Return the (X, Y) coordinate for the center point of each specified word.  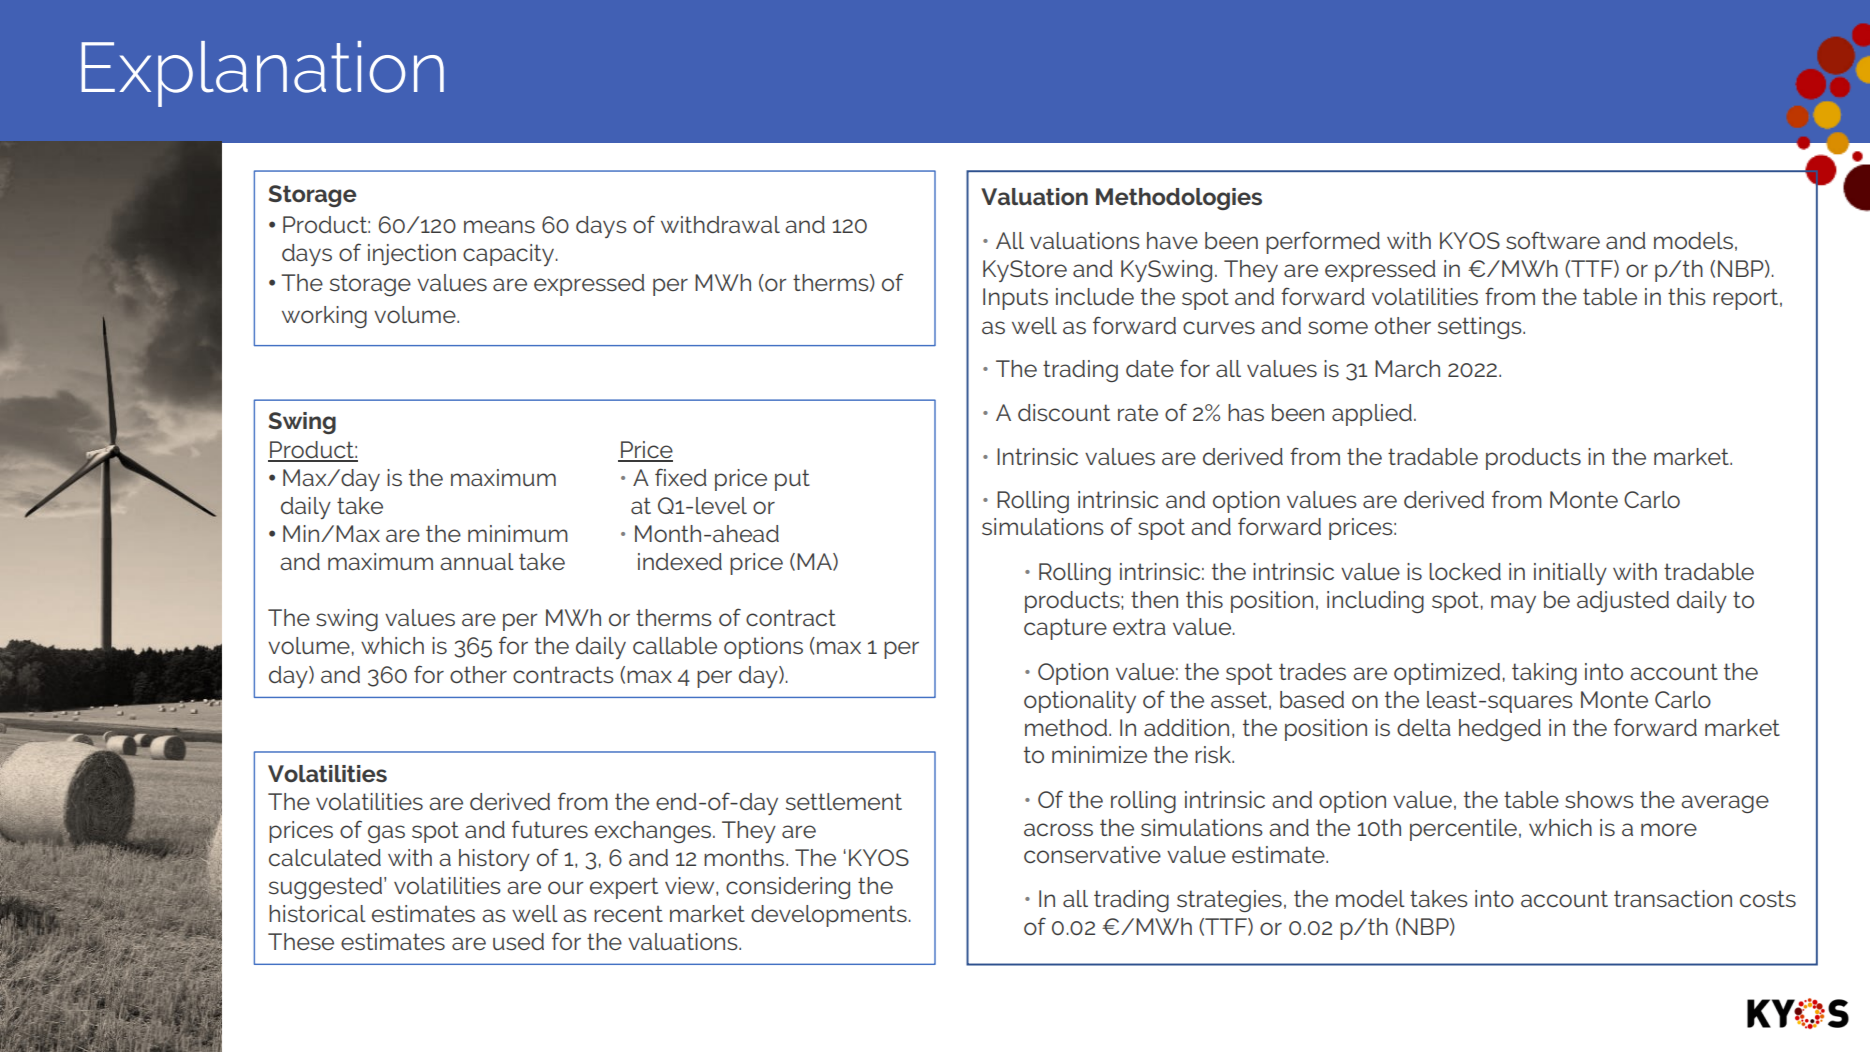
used (518, 941)
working (324, 317)
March (1407, 368)
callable (675, 645)
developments (829, 916)
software (1553, 240)
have (1172, 240)
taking (1544, 674)
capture (1065, 629)
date (1150, 368)
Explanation (262, 74)
